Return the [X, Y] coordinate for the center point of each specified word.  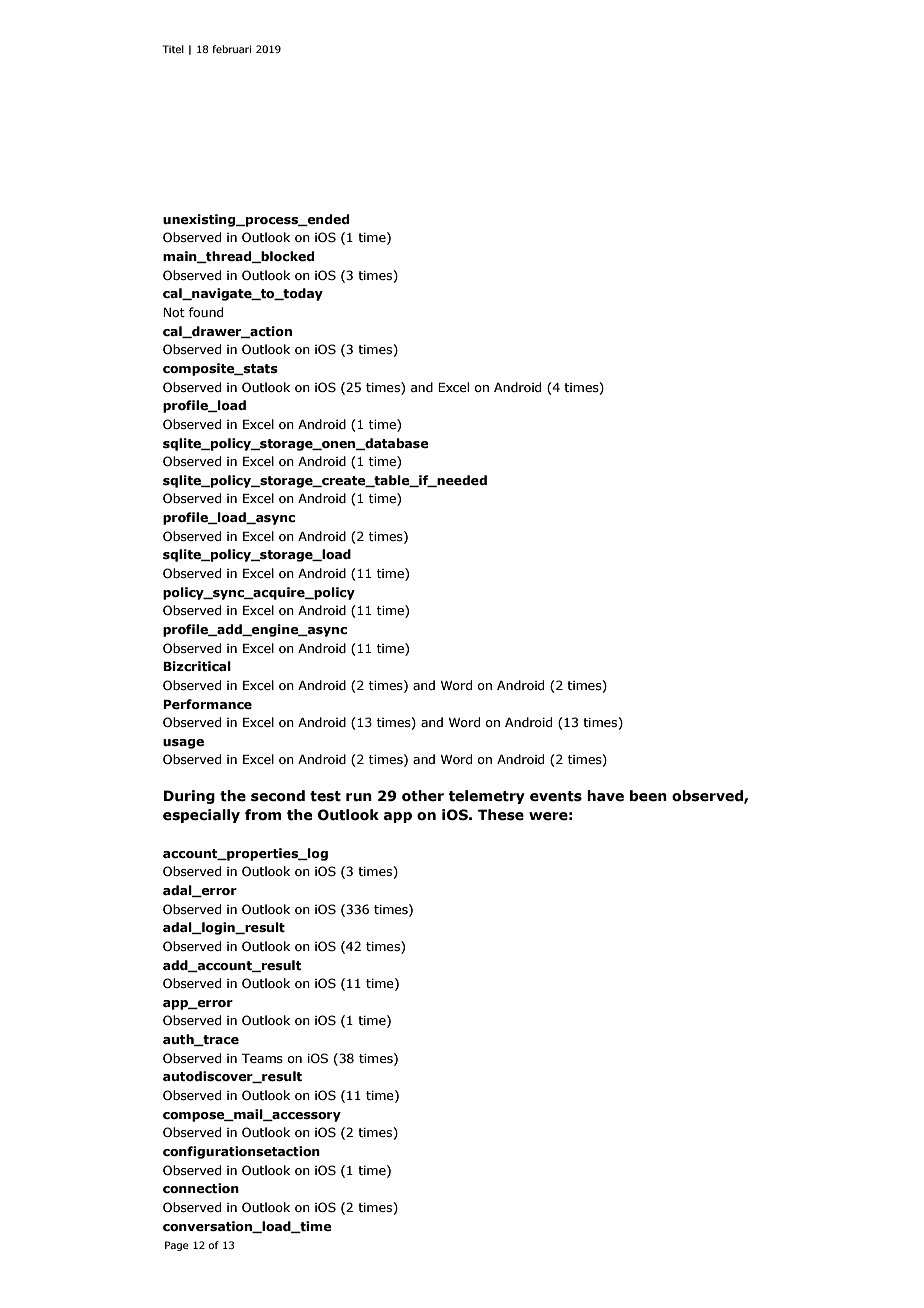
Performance [207, 704]
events [556, 796]
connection [201, 1188]
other [423, 796]
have [605, 796]
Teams [262, 1058]
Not [174, 312]
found [206, 312]
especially [201, 816]
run [359, 797]
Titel [173, 49]
